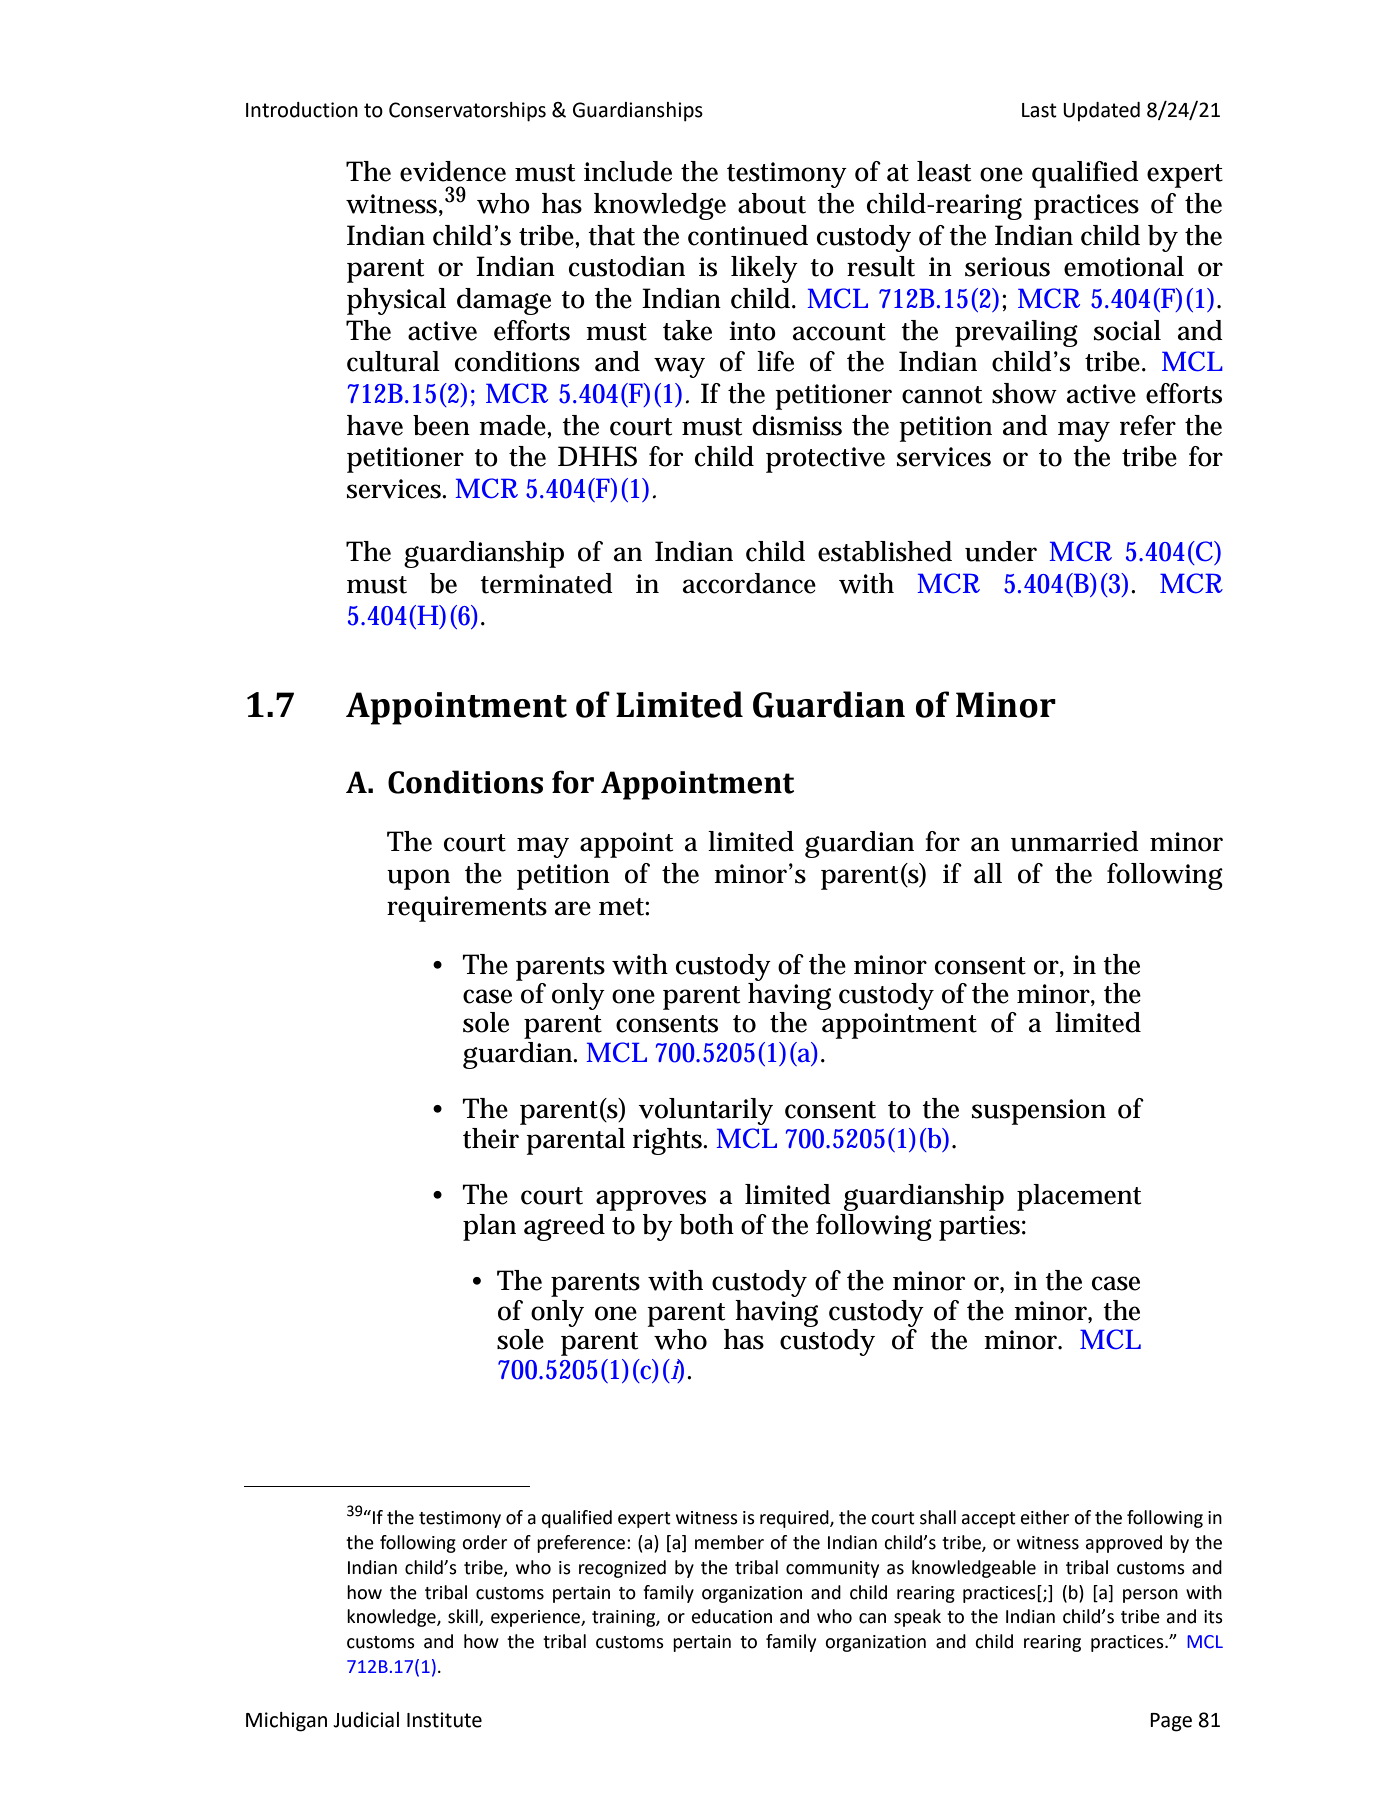 Image resolution: width=1386 pixels, height=1793 pixels. I want to click on Judicial, so click(366, 1720).
